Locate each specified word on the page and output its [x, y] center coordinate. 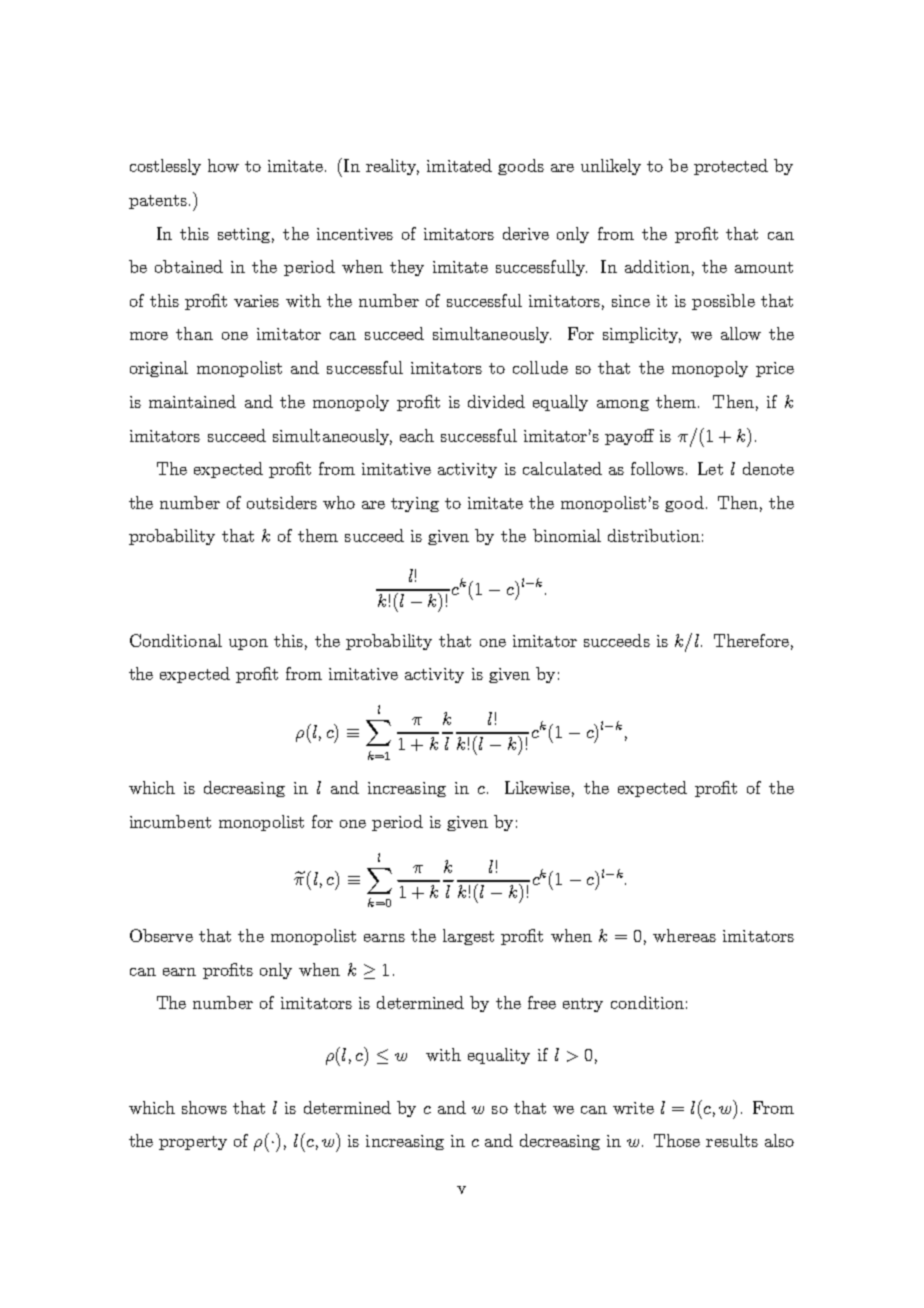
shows [204, 1107]
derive [526, 233]
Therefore [751, 640]
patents [158, 202]
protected [731, 167]
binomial [567, 535]
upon [248, 644]
